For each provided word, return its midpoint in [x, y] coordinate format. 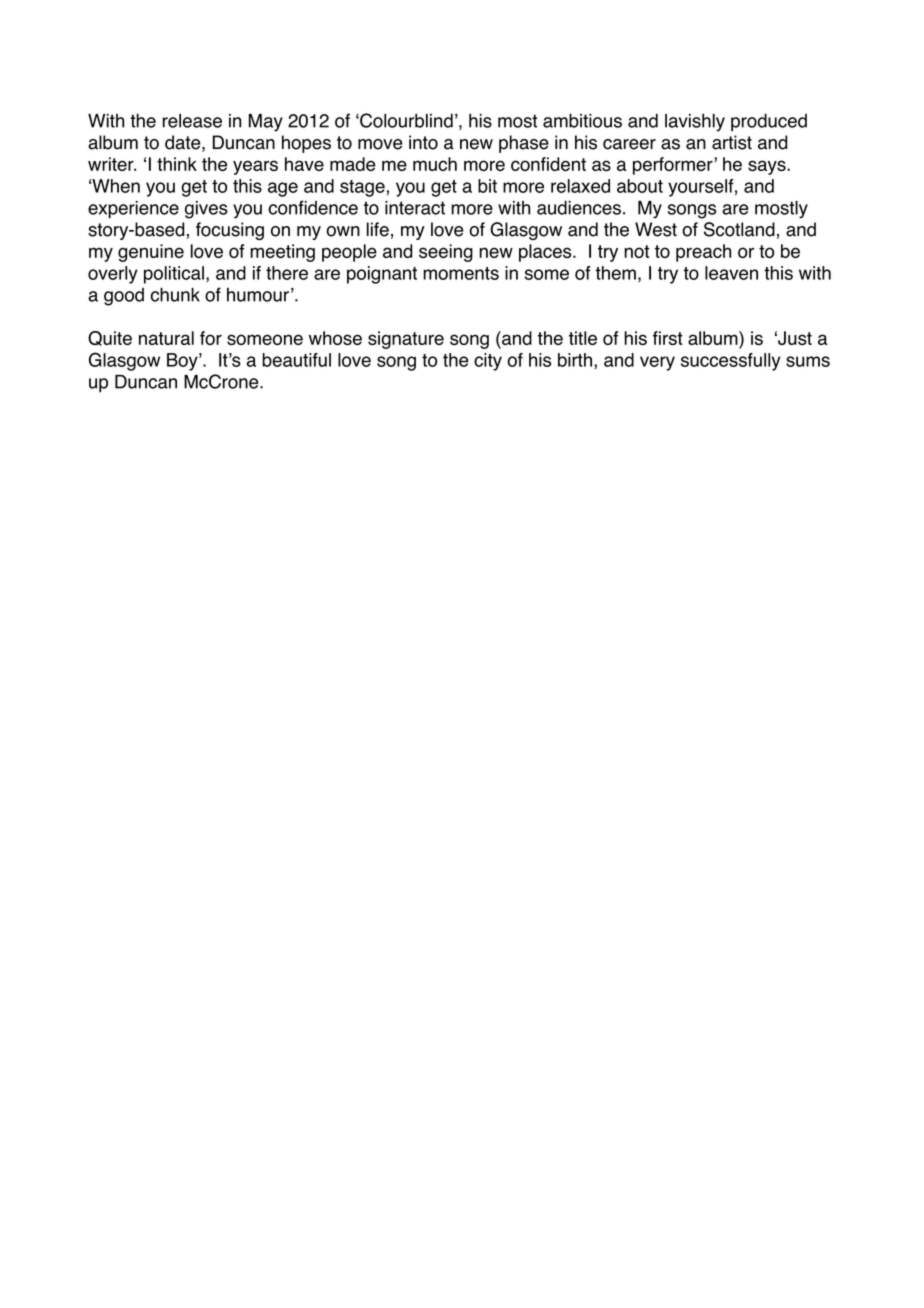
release [192, 121]
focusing [230, 231]
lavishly [695, 122]
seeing [446, 253]
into [423, 142]
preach [703, 253]
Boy [183, 362]
